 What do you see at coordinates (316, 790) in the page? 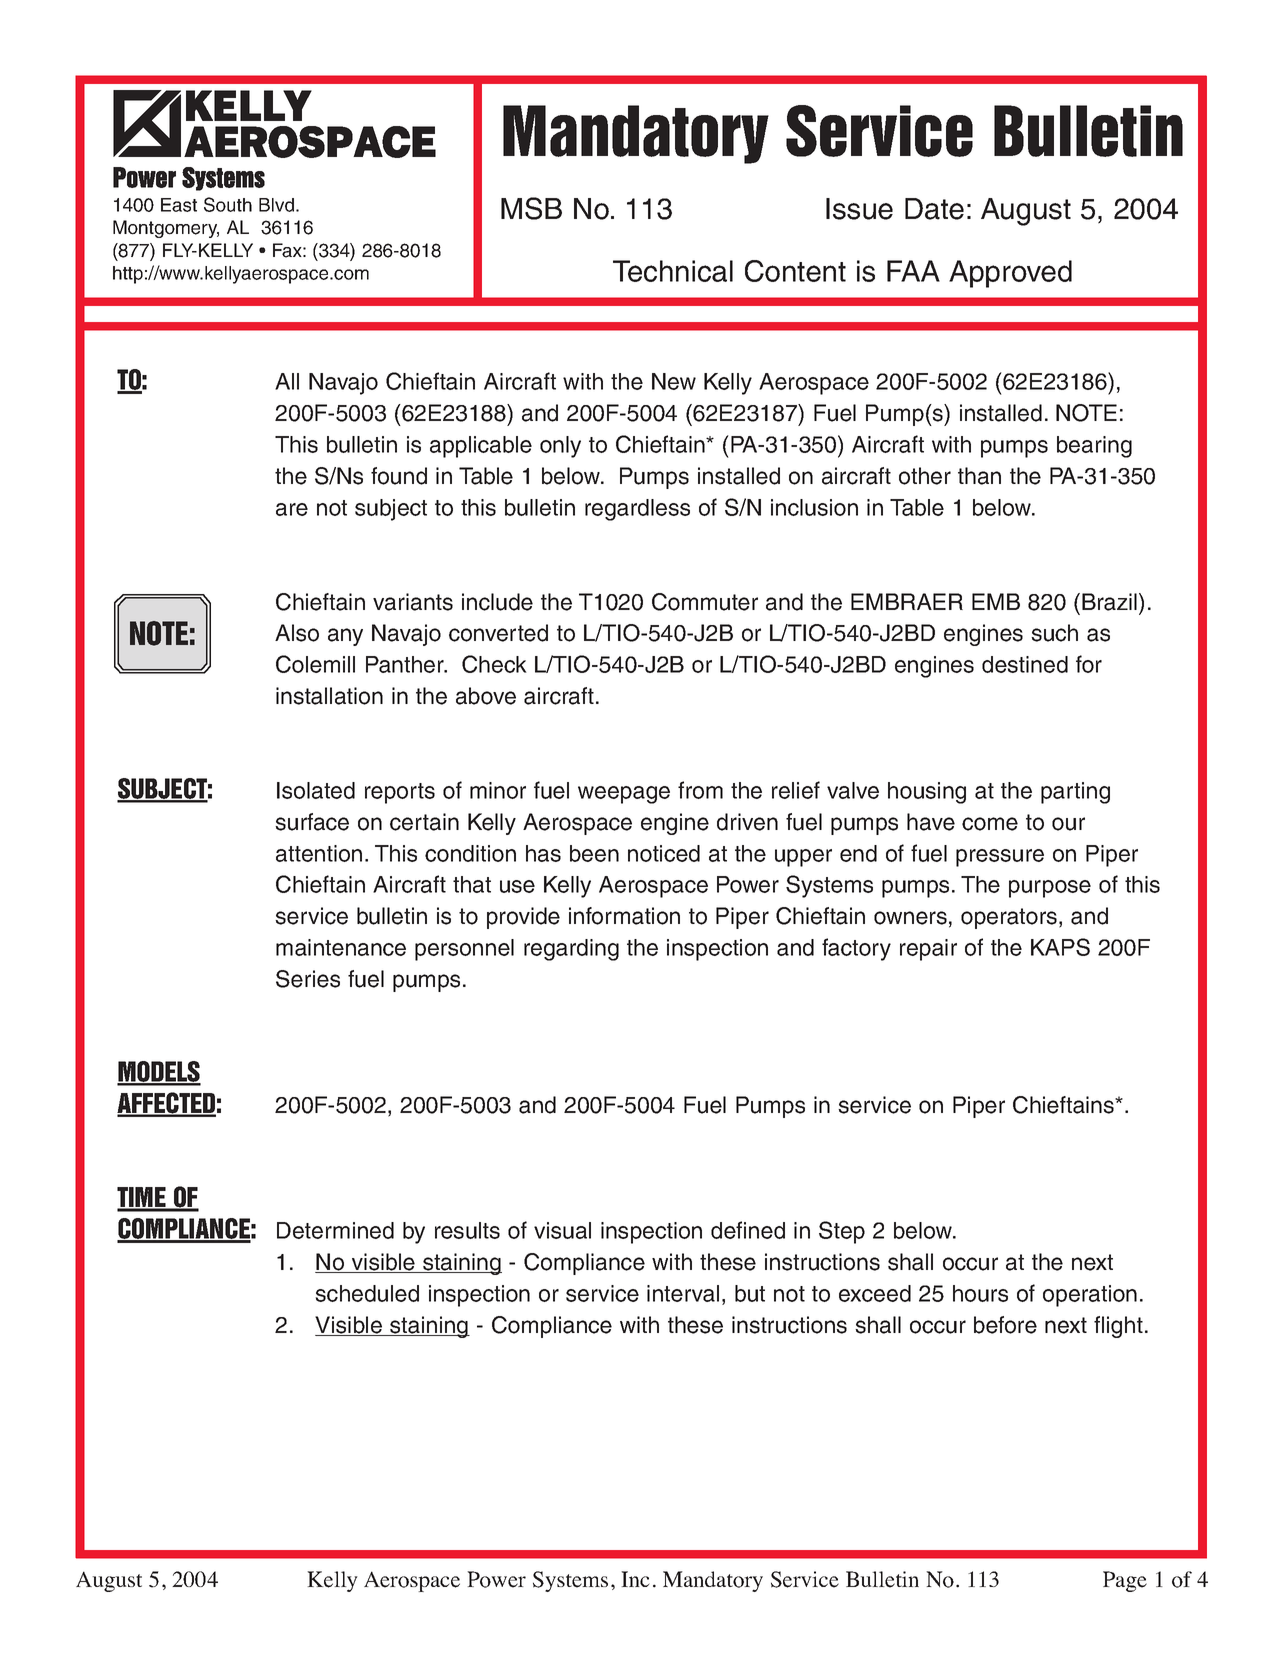
I see `Isolated` at bounding box center [316, 790].
